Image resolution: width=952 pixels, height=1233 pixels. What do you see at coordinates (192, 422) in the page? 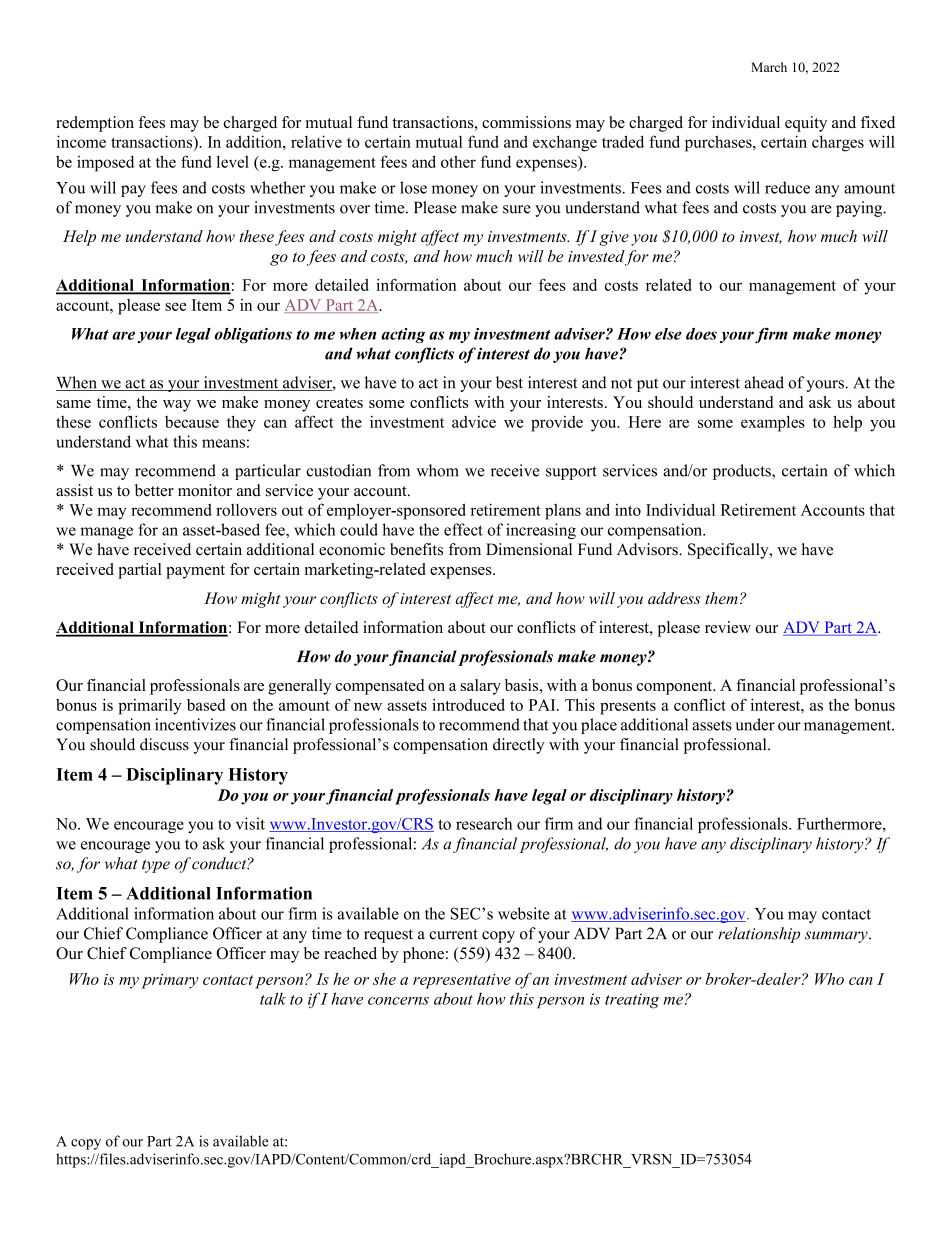
I see `because` at bounding box center [192, 422].
